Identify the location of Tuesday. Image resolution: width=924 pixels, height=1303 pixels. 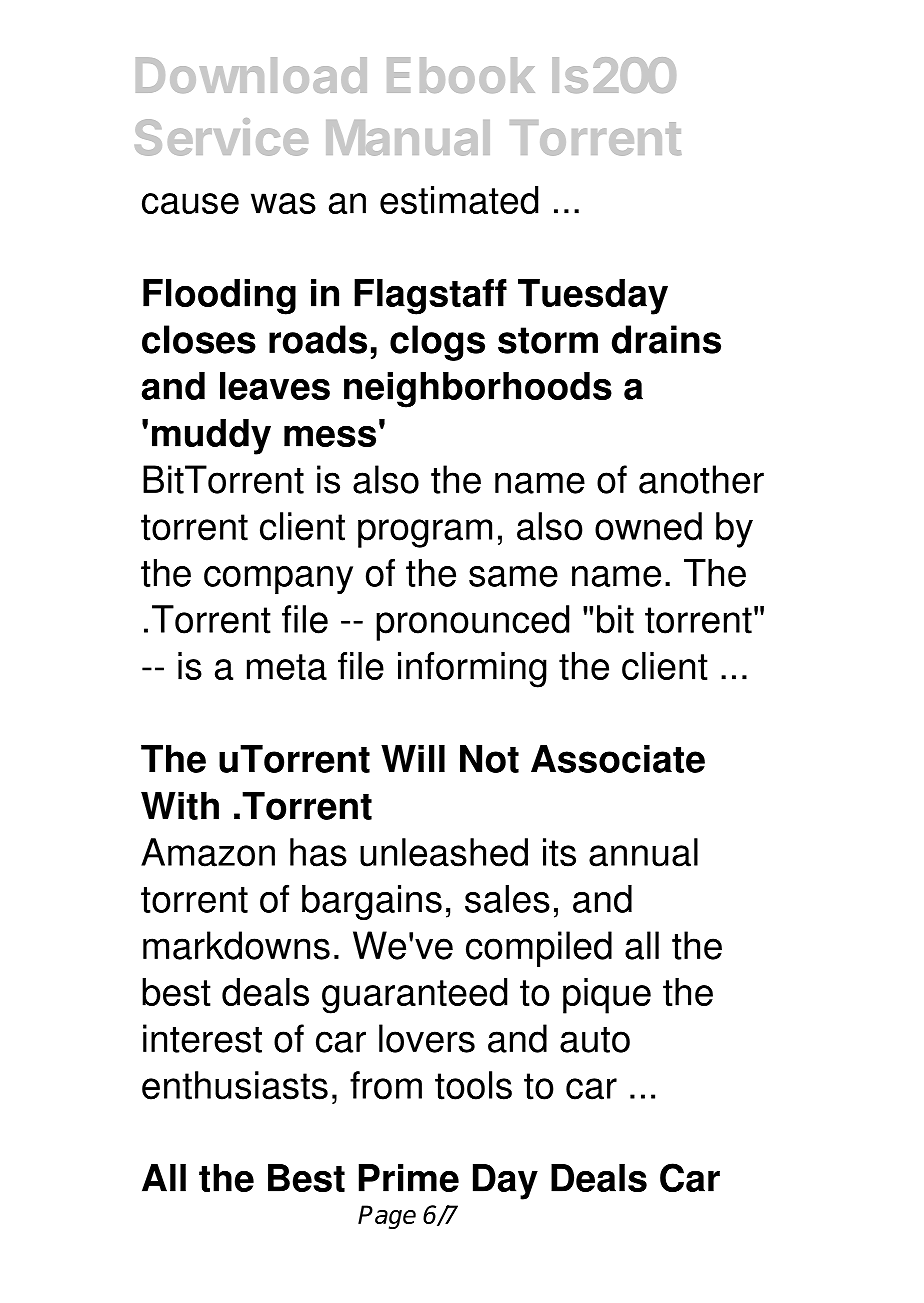
(593, 297).
